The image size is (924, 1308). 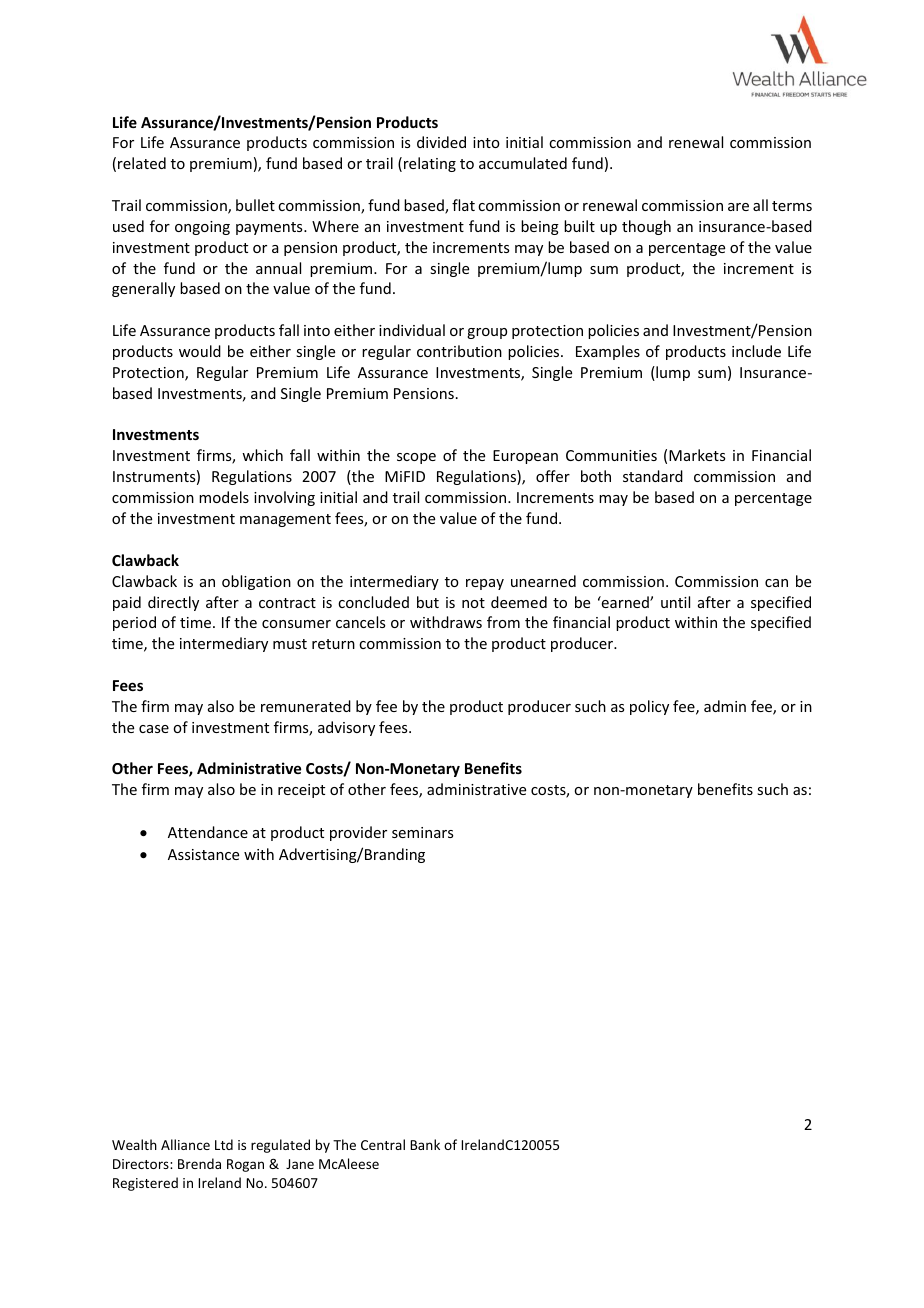 I want to click on relating, so click(x=430, y=164).
